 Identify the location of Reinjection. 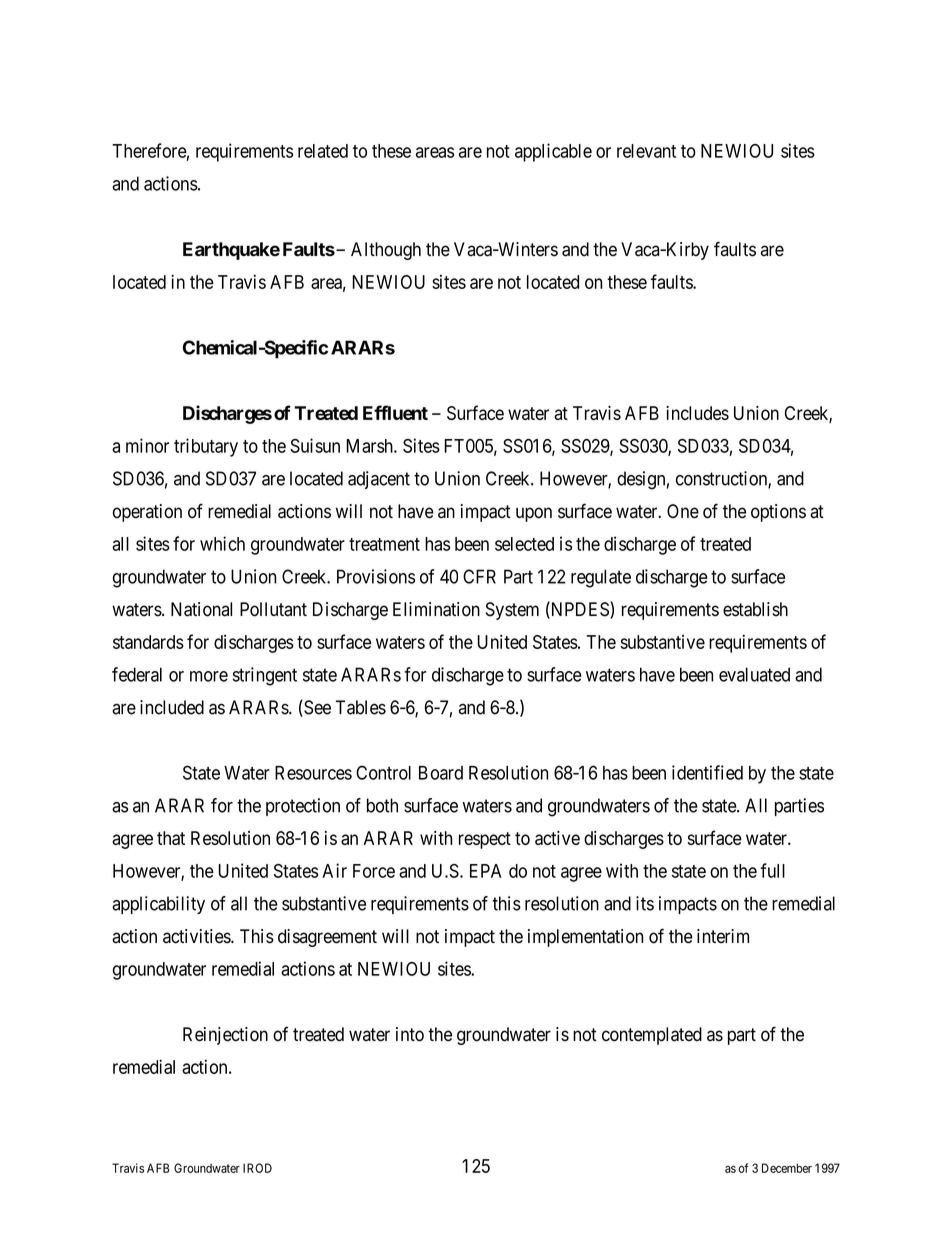
(225, 1036).
